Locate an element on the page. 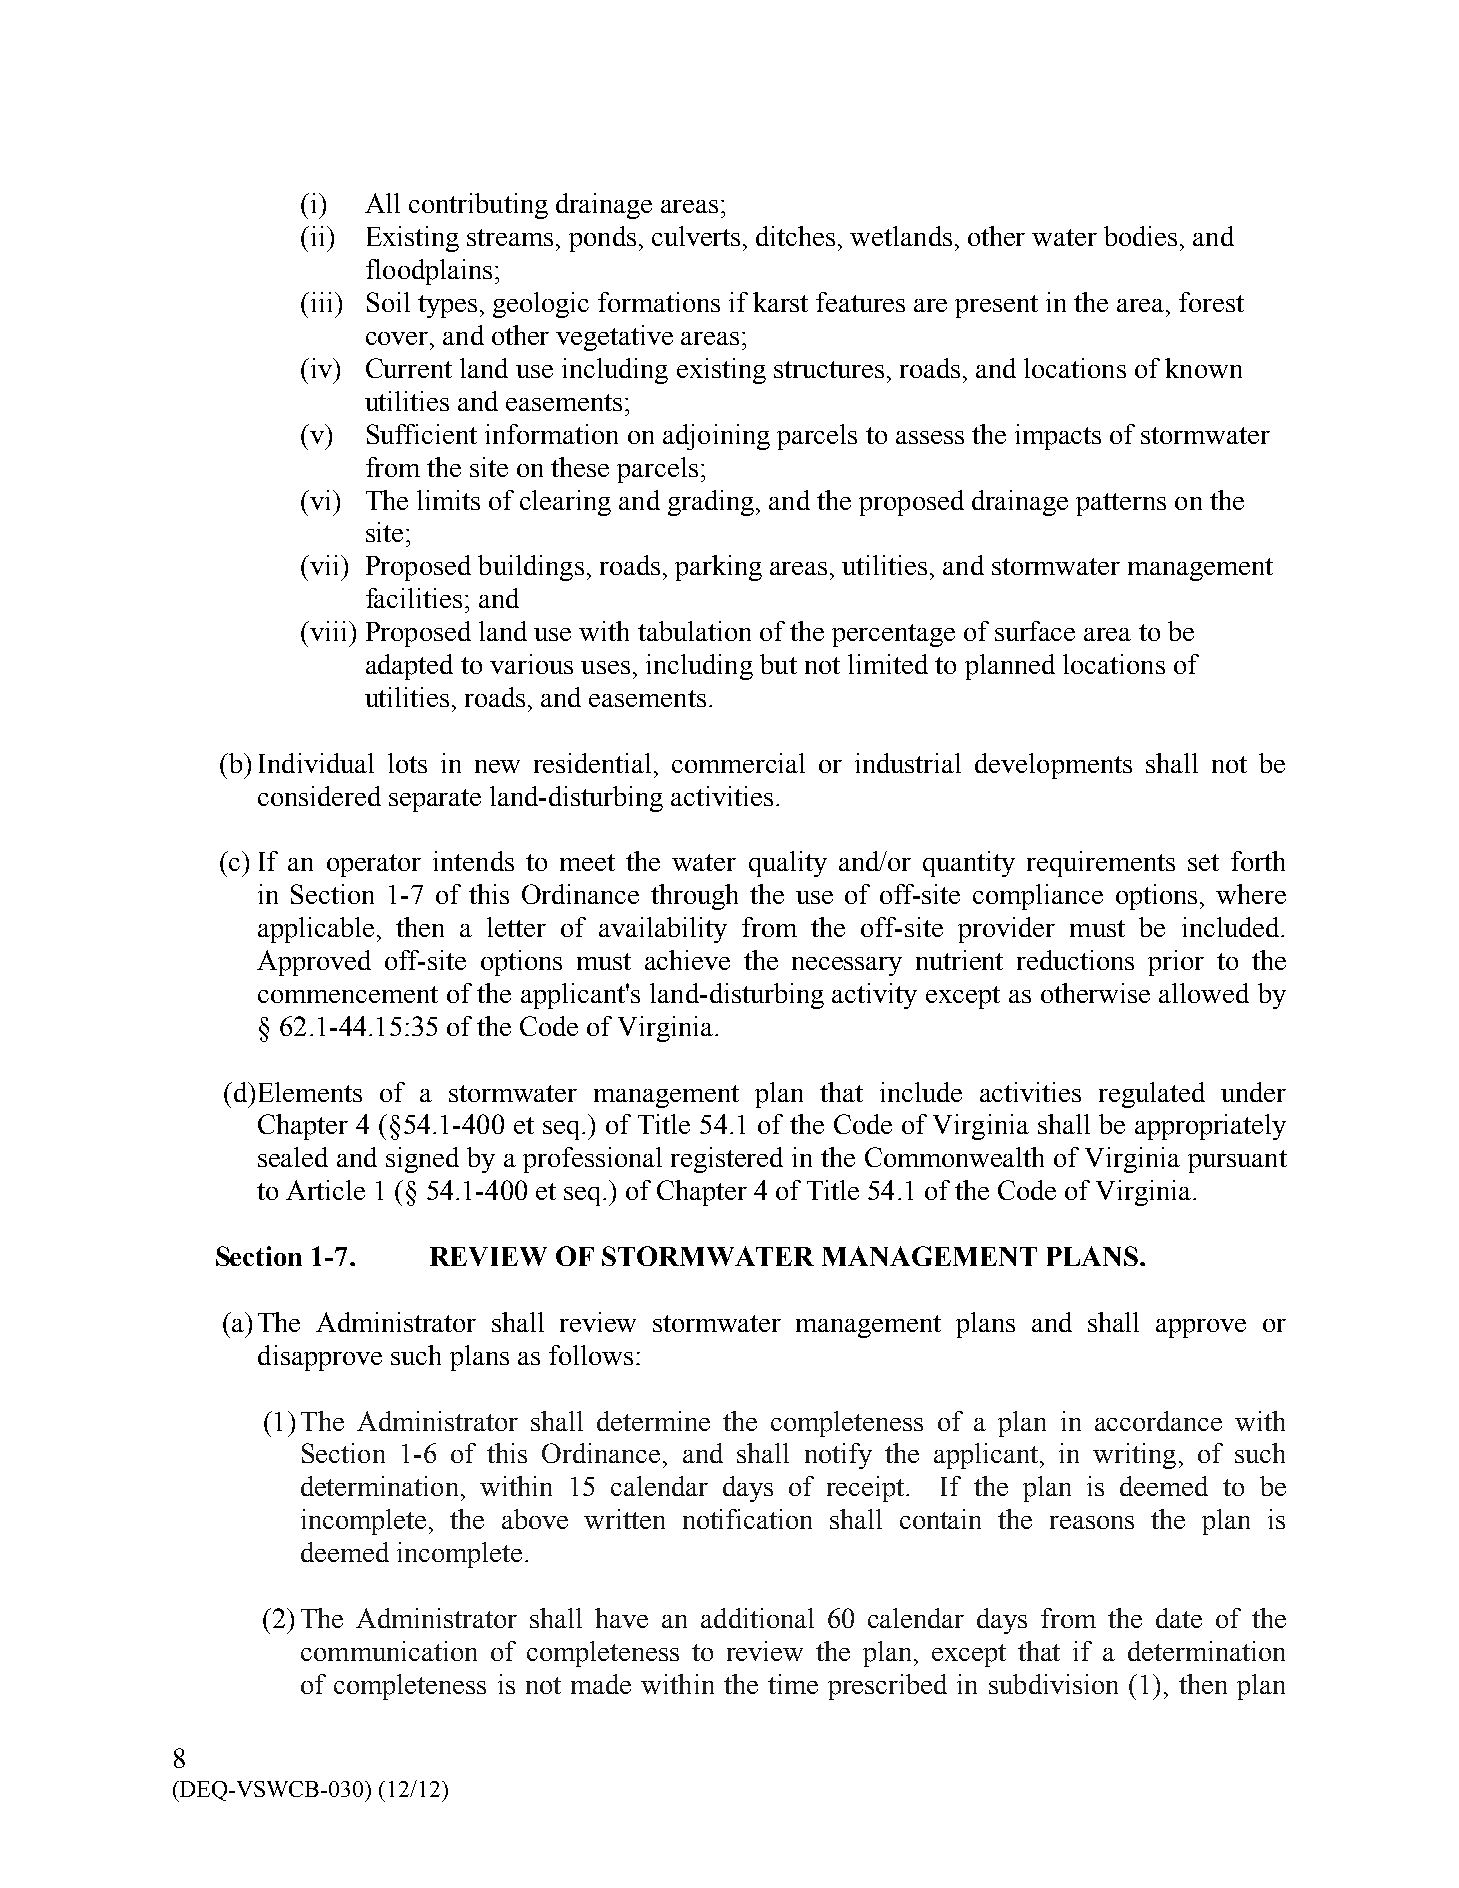 The image size is (1459, 1888). prior is located at coordinates (1176, 963).
